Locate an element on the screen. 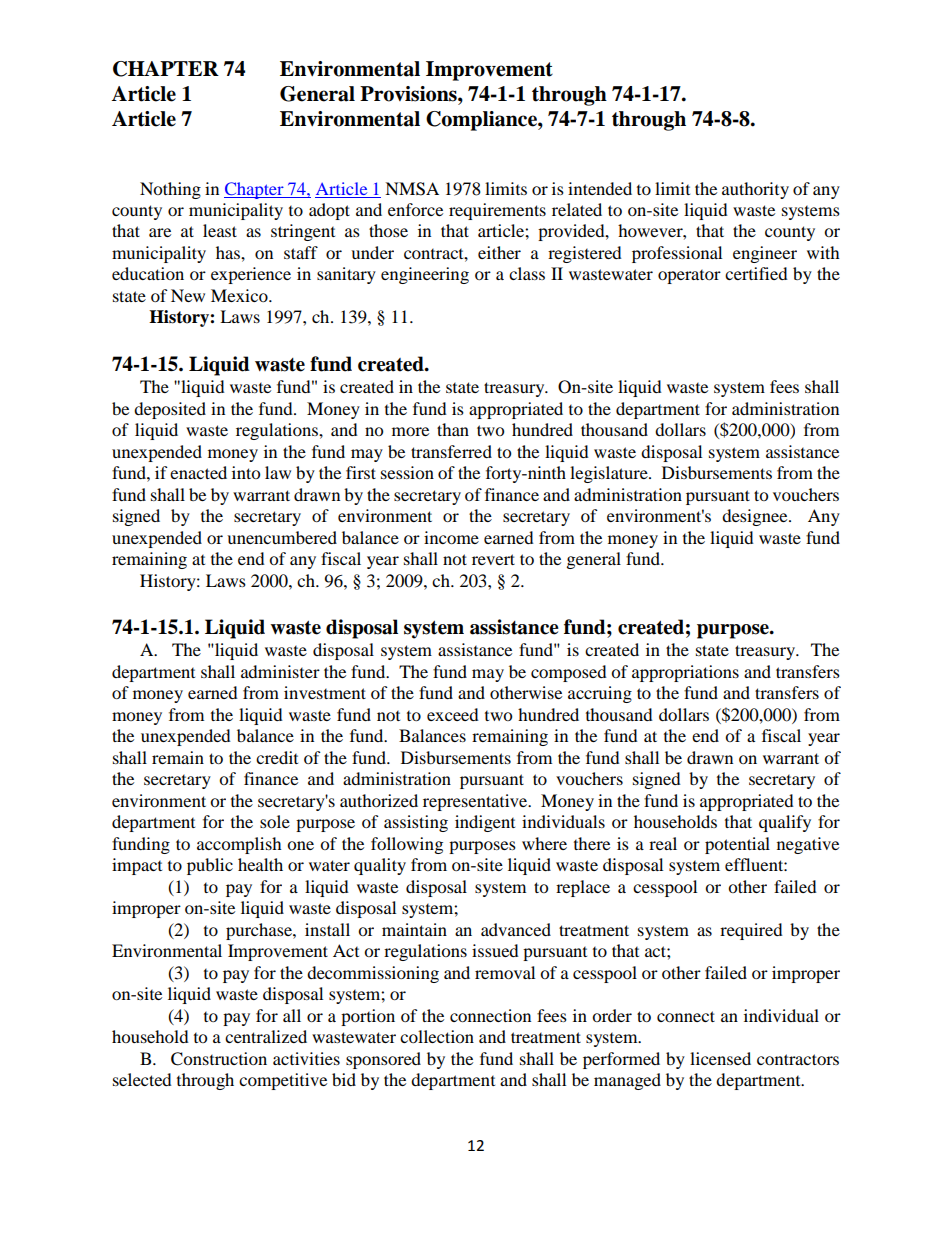 The height and width of the screenshot is (1233, 952). Construction is located at coordinates (219, 1059).
